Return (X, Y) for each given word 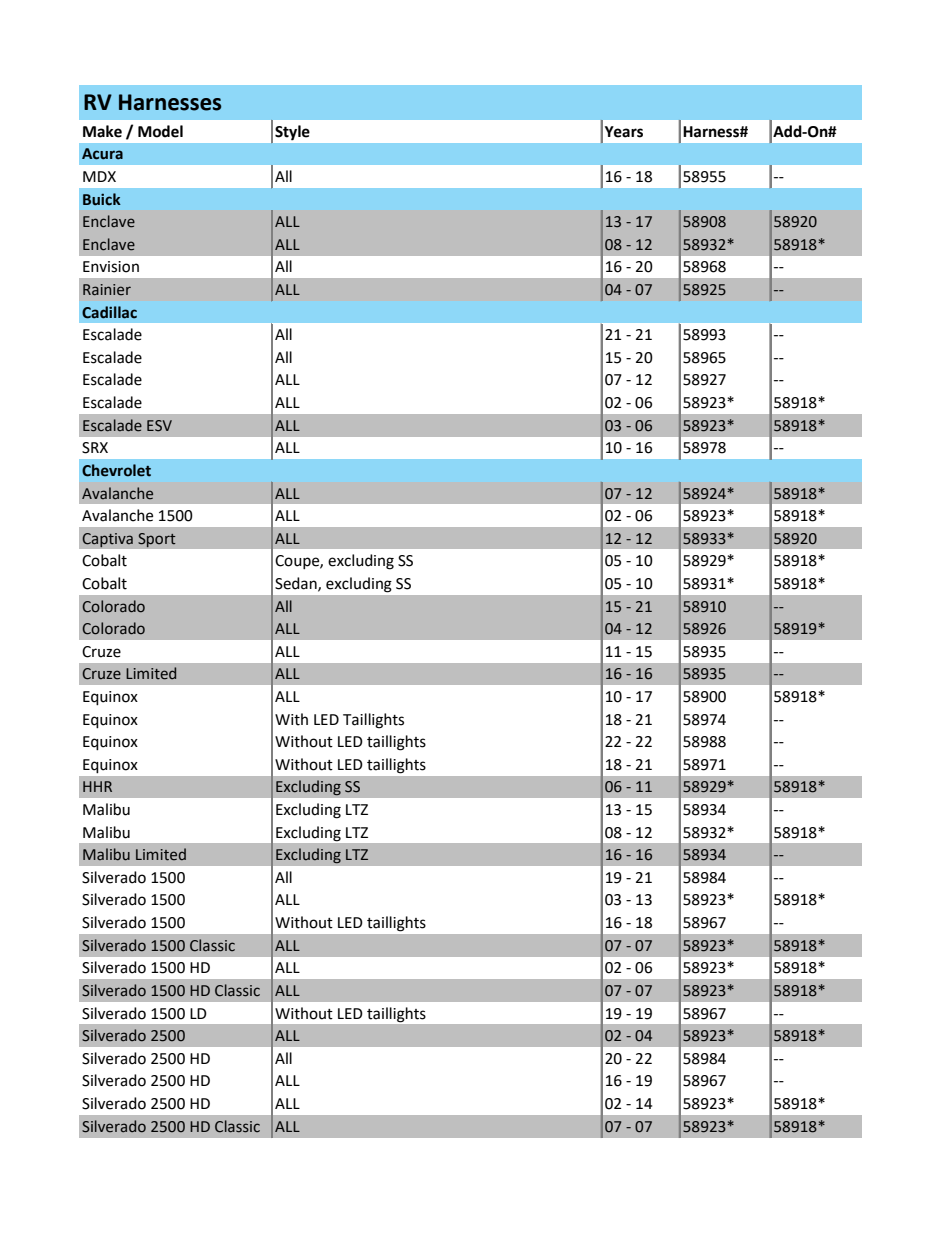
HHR (97, 786)
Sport (157, 540)
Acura (102, 154)
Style (292, 133)
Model (160, 131)
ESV (159, 426)
